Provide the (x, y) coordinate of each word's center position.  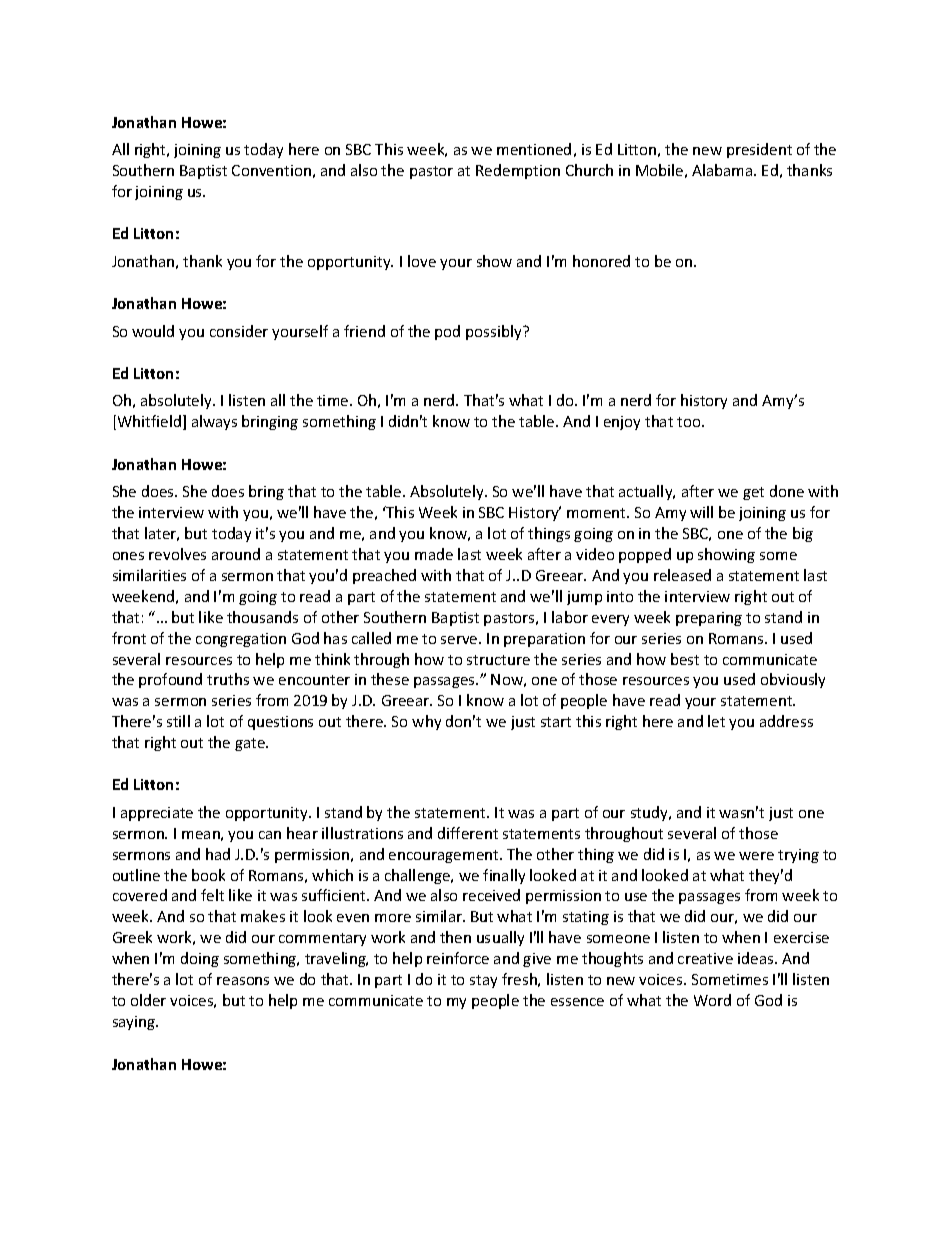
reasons (243, 981)
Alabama (723, 170)
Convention (271, 170)
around (236, 554)
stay (483, 981)
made (434, 554)
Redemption (518, 171)
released (682, 575)
